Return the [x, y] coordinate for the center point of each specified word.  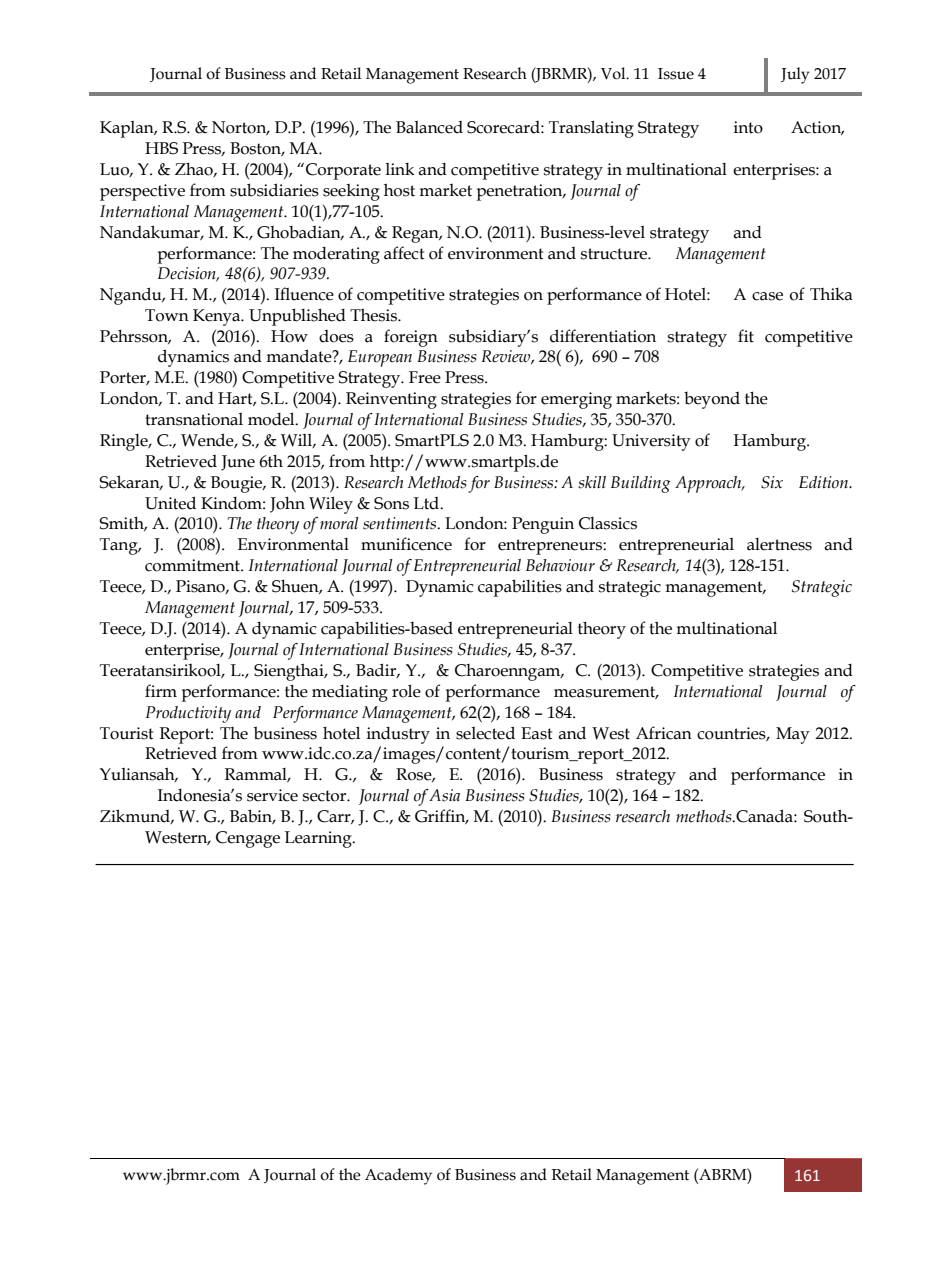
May [793, 735]
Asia [444, 795]
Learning [319, 839]
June [238, 463]
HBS [161, 148]
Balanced [429, 127]
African [664, 733]
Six [772, 482]
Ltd [428, 503]
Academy [398, 1176]
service [272, 795]
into [748, 127]
